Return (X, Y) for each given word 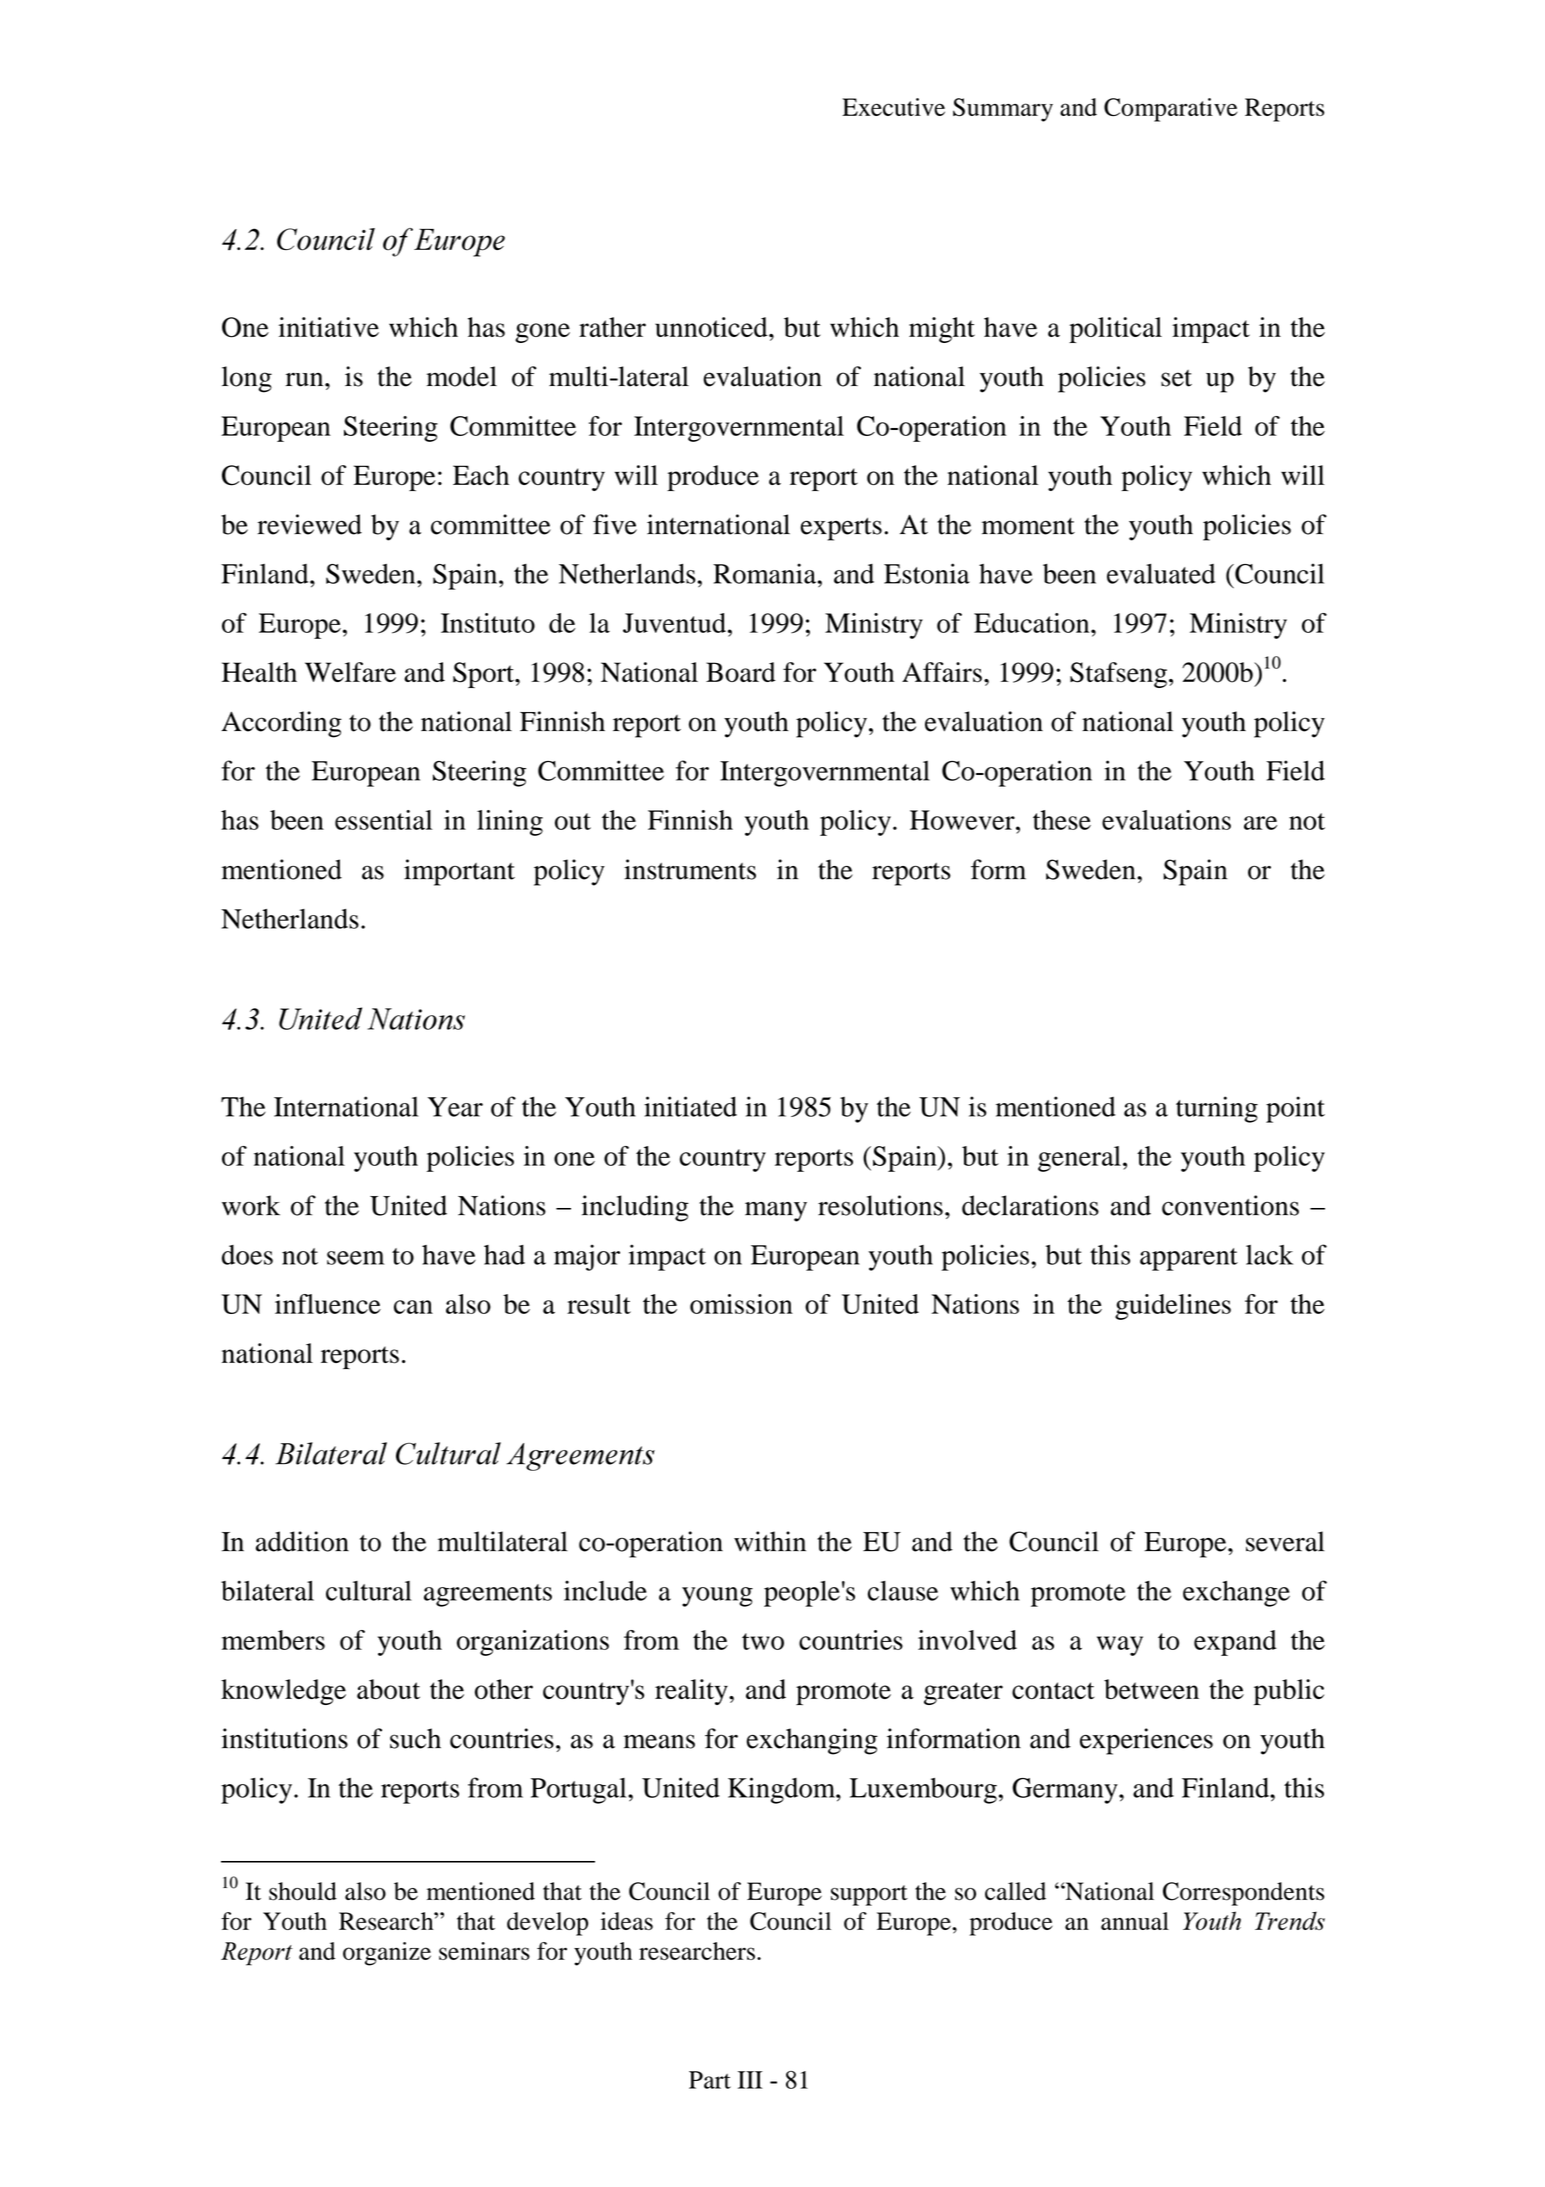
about (388, 1689)
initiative (328, 327)
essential (383, 820)
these (1062, 820)
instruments (690, 869)
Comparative (1170, 110)
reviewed (309, 524)
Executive (893, 107)
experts (841, 529)
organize (387, 1954)
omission (741, 1304)
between (1151, 1689)
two (763, 1641)
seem (355, 1258)
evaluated (1161, 574)
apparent (1189, 1259)
